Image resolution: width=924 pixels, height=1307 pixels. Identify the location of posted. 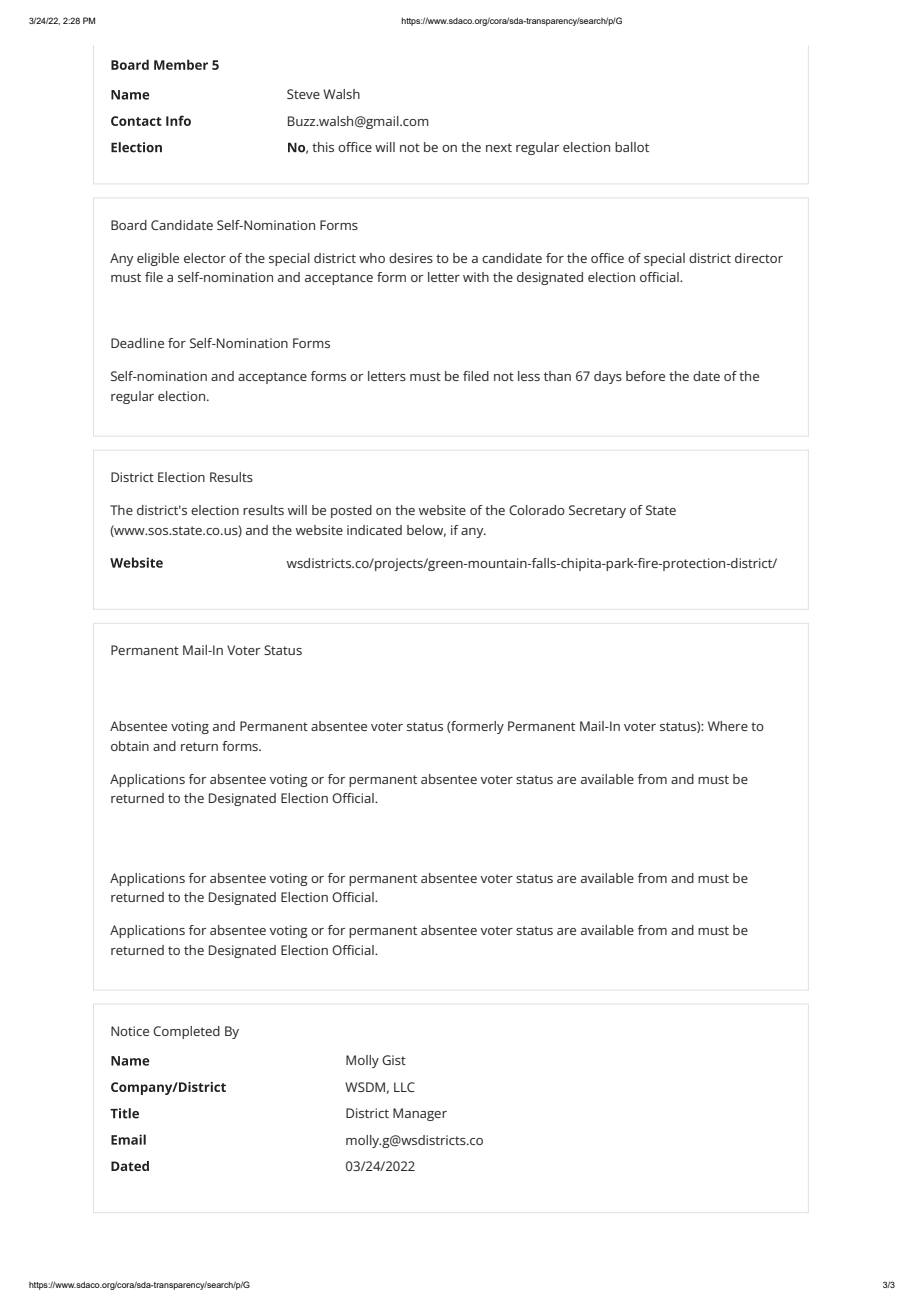
(351, 511).
